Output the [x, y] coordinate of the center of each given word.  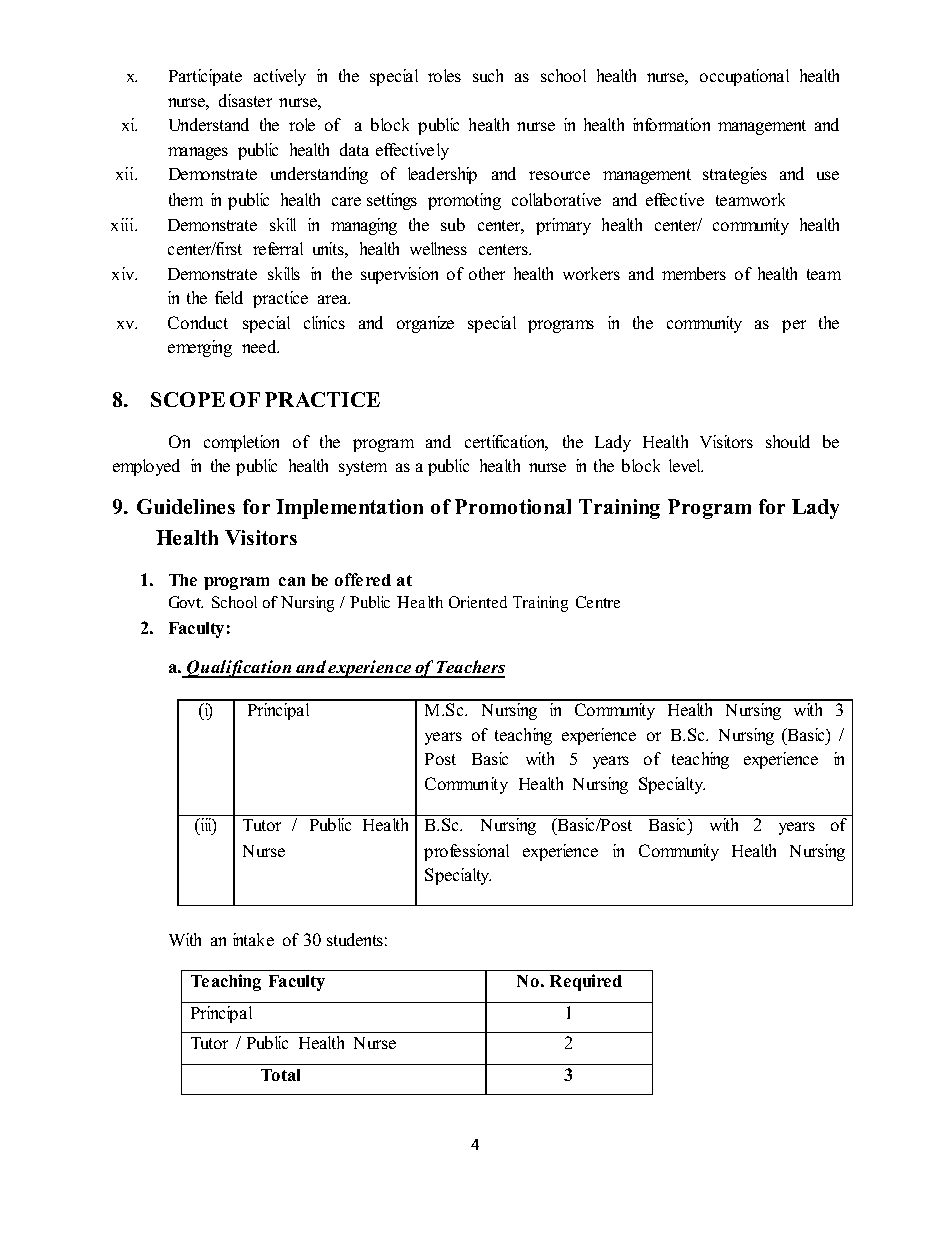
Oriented [478, 602]
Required [586, 982]
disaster [245, 100]
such [488, 75]
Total [280, 1075]
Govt [186, 602]
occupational [744, 77]
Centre [598, 602]
